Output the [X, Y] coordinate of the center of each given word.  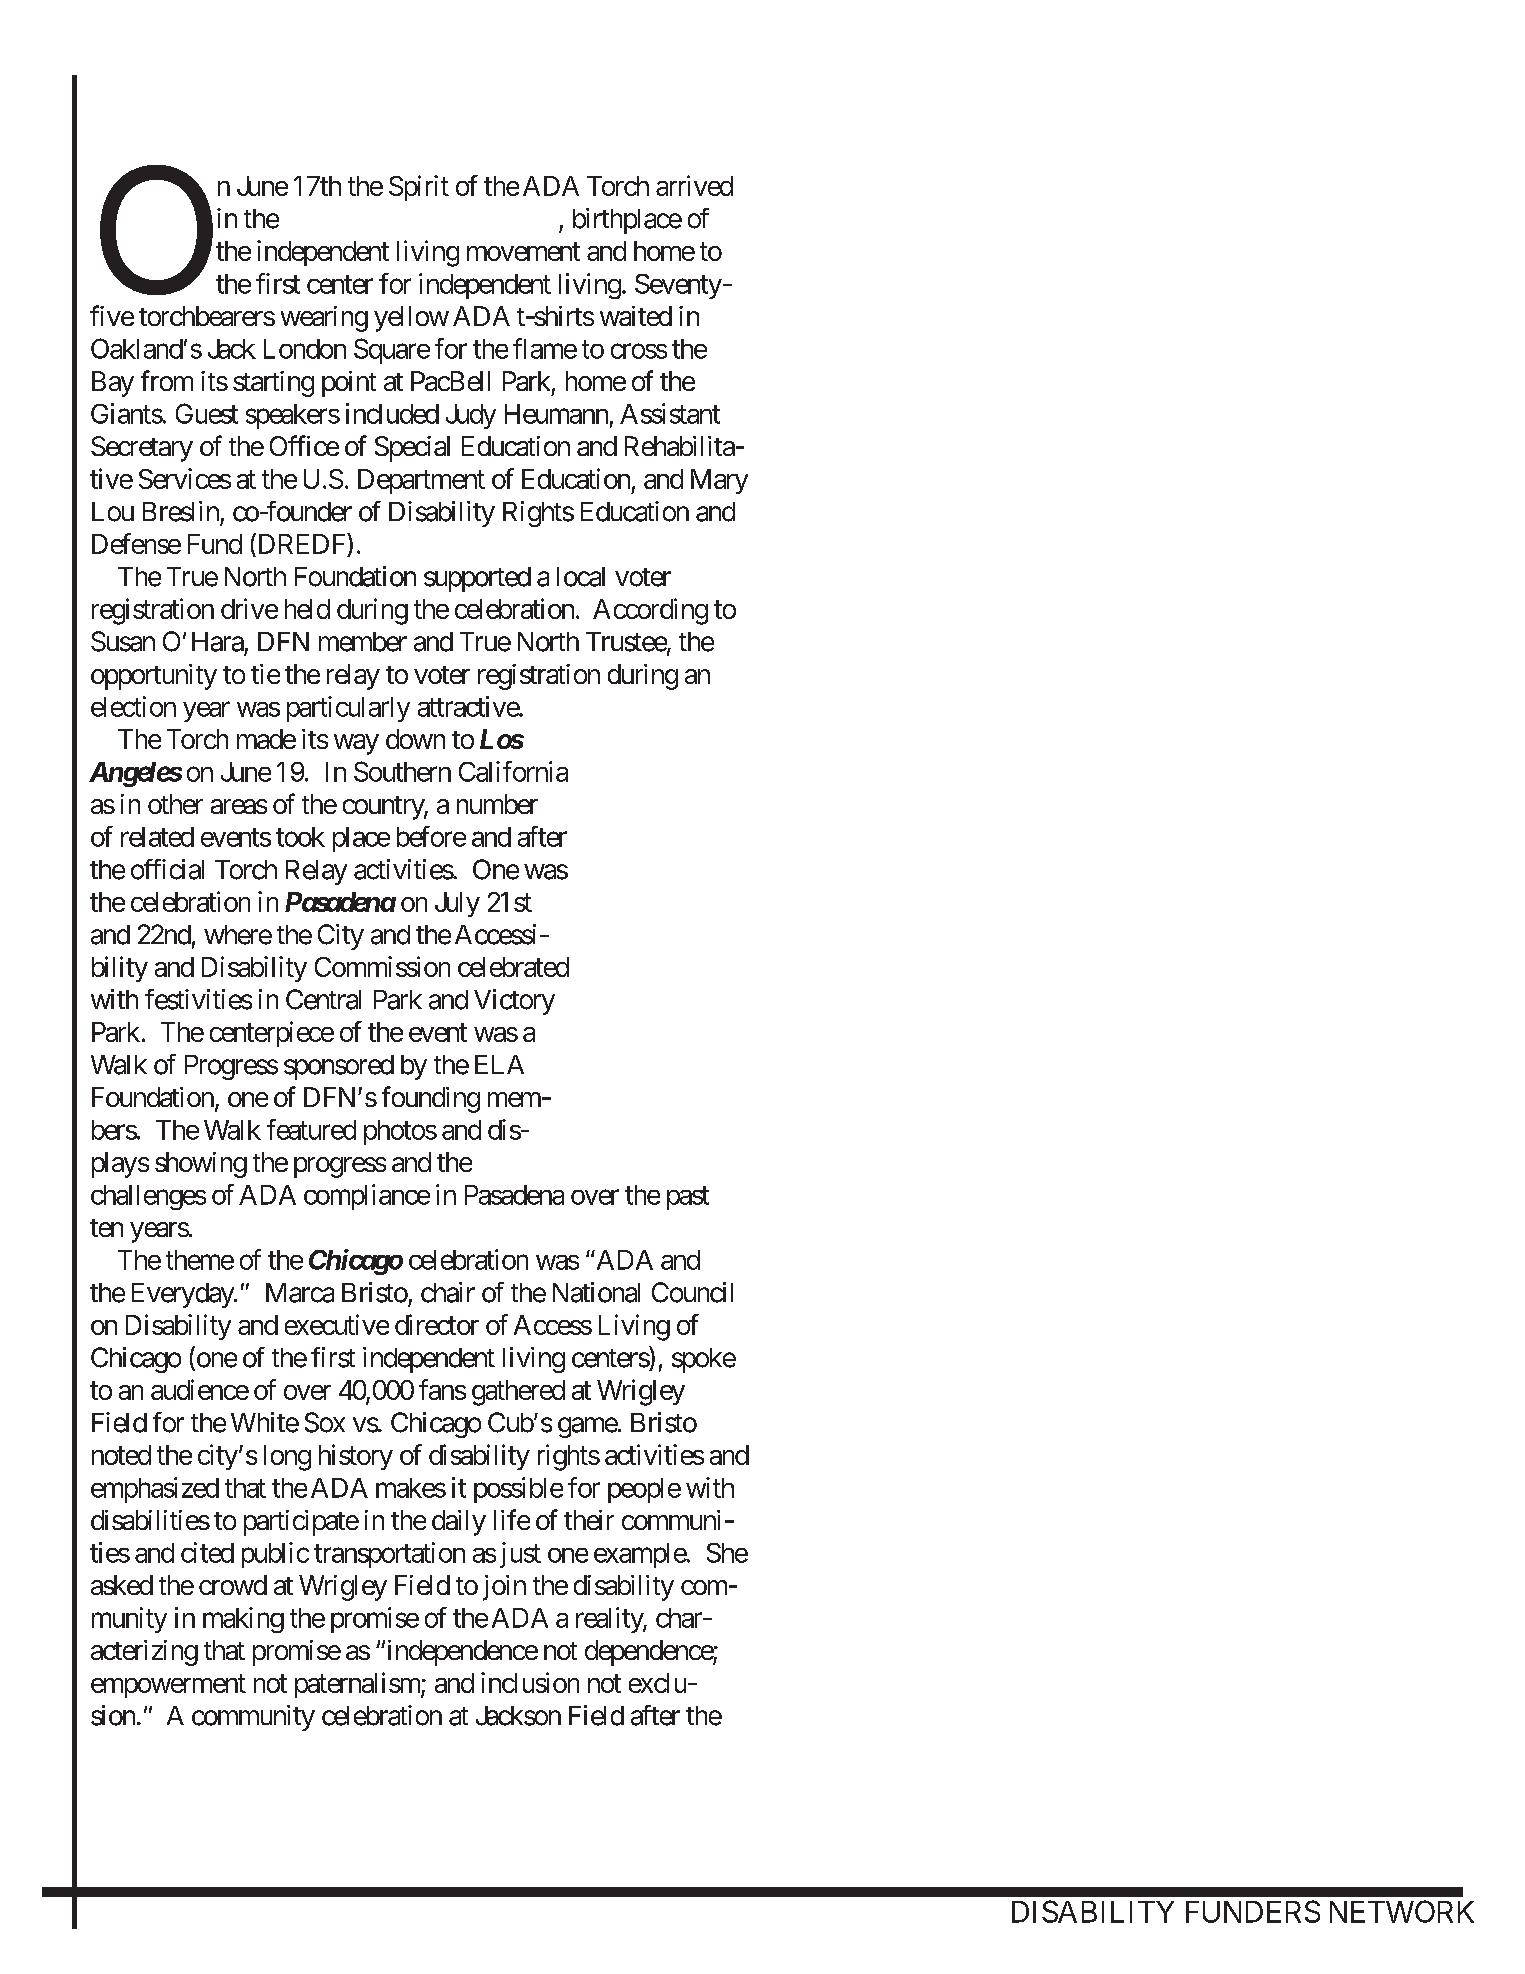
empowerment [168, 1686]
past [688, 1198]
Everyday [183, 1295]
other [175, 804]
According [650, 611]
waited [636, 316]
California [513, 771]
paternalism [358, 1685]
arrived [694, 185]
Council [692, 1292]
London [305, 349]
